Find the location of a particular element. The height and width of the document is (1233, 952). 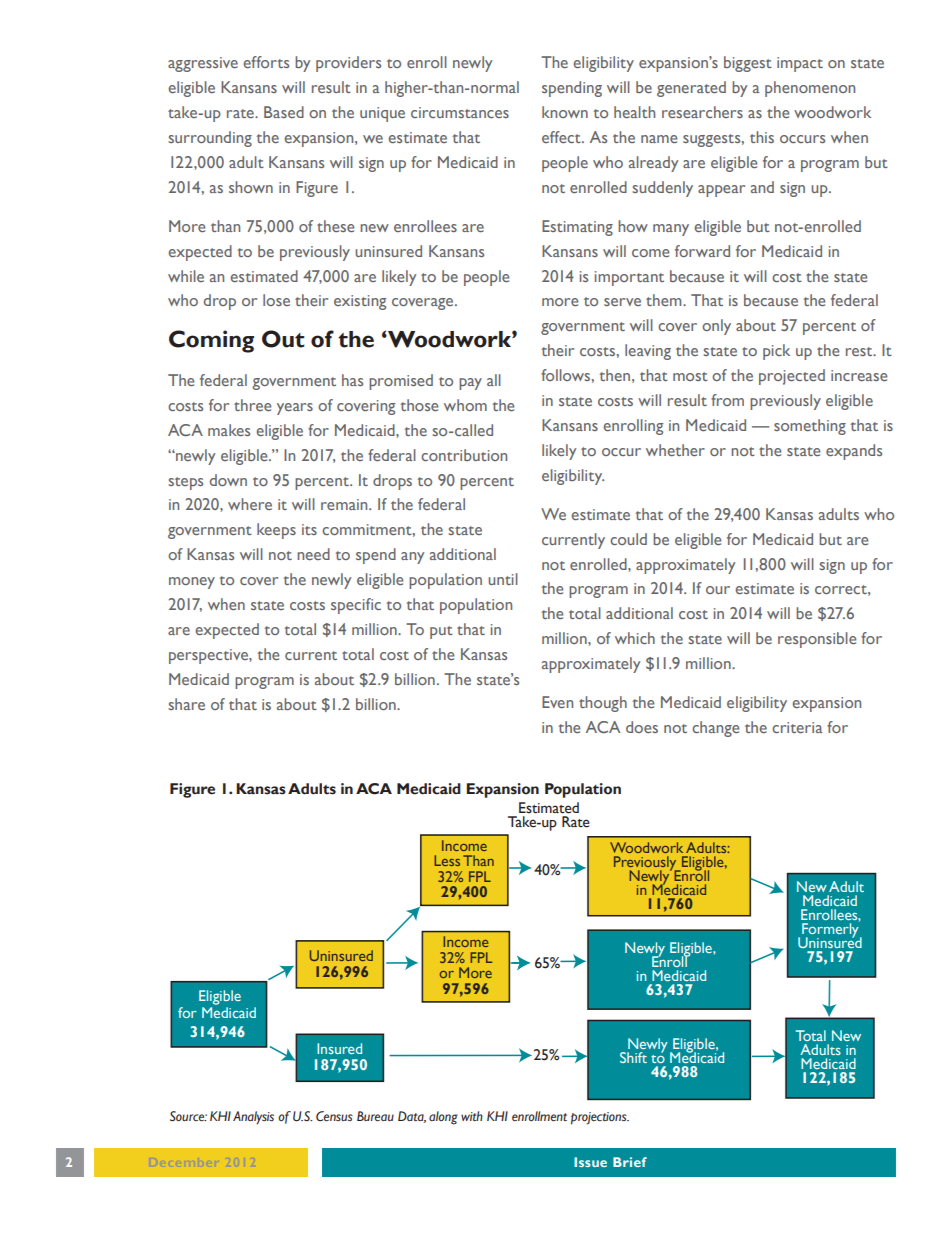

Even is located at coordinates (557, 702).
